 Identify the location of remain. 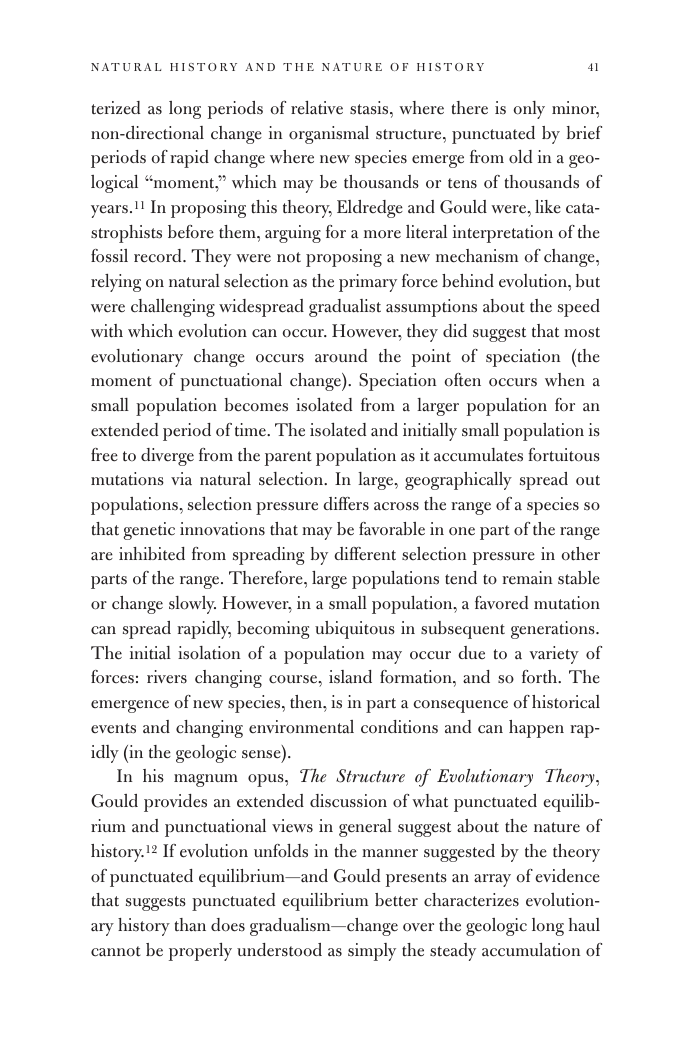
(527, 578).
